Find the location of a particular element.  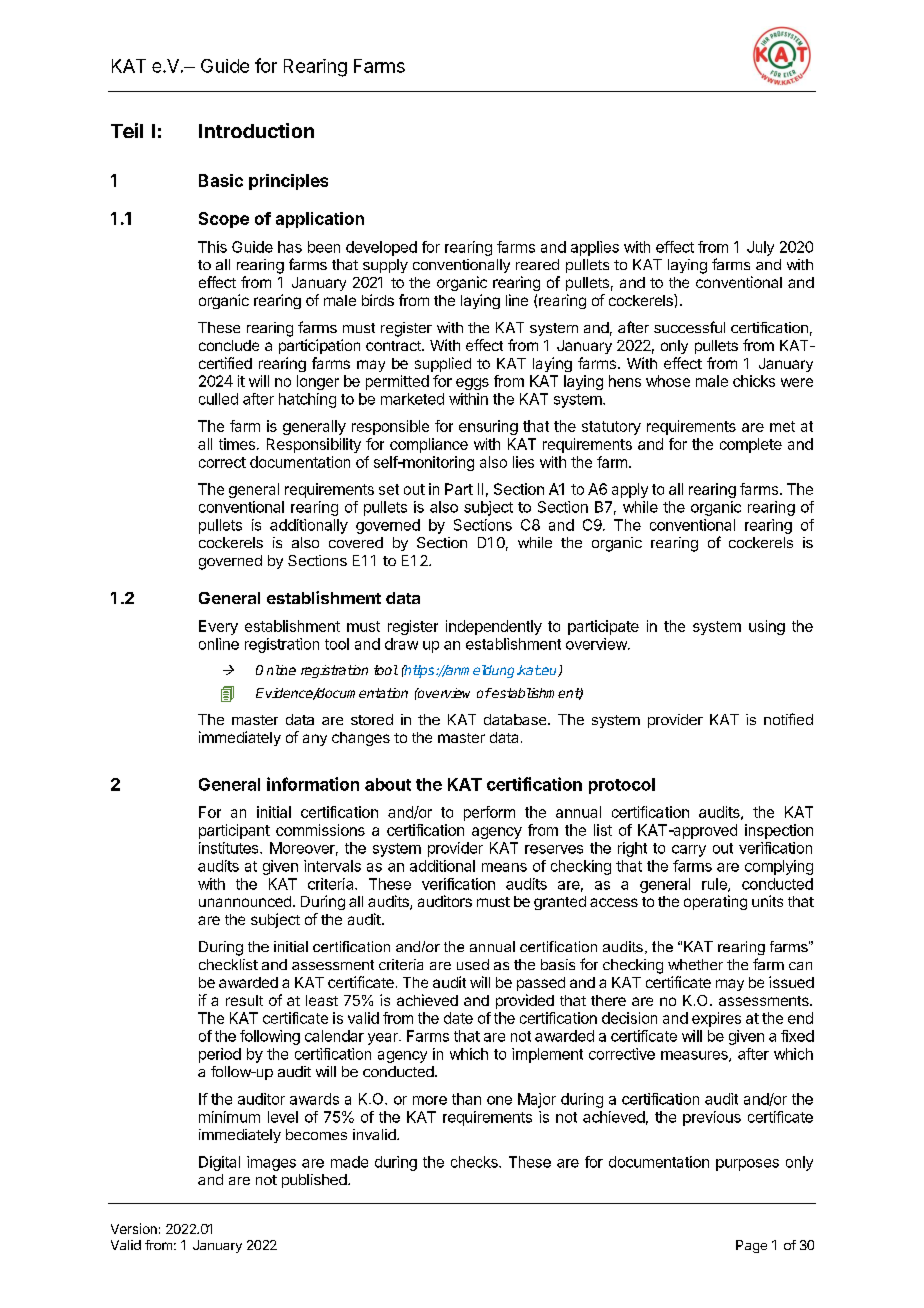

Basic is located at coordinates (221, 180).
